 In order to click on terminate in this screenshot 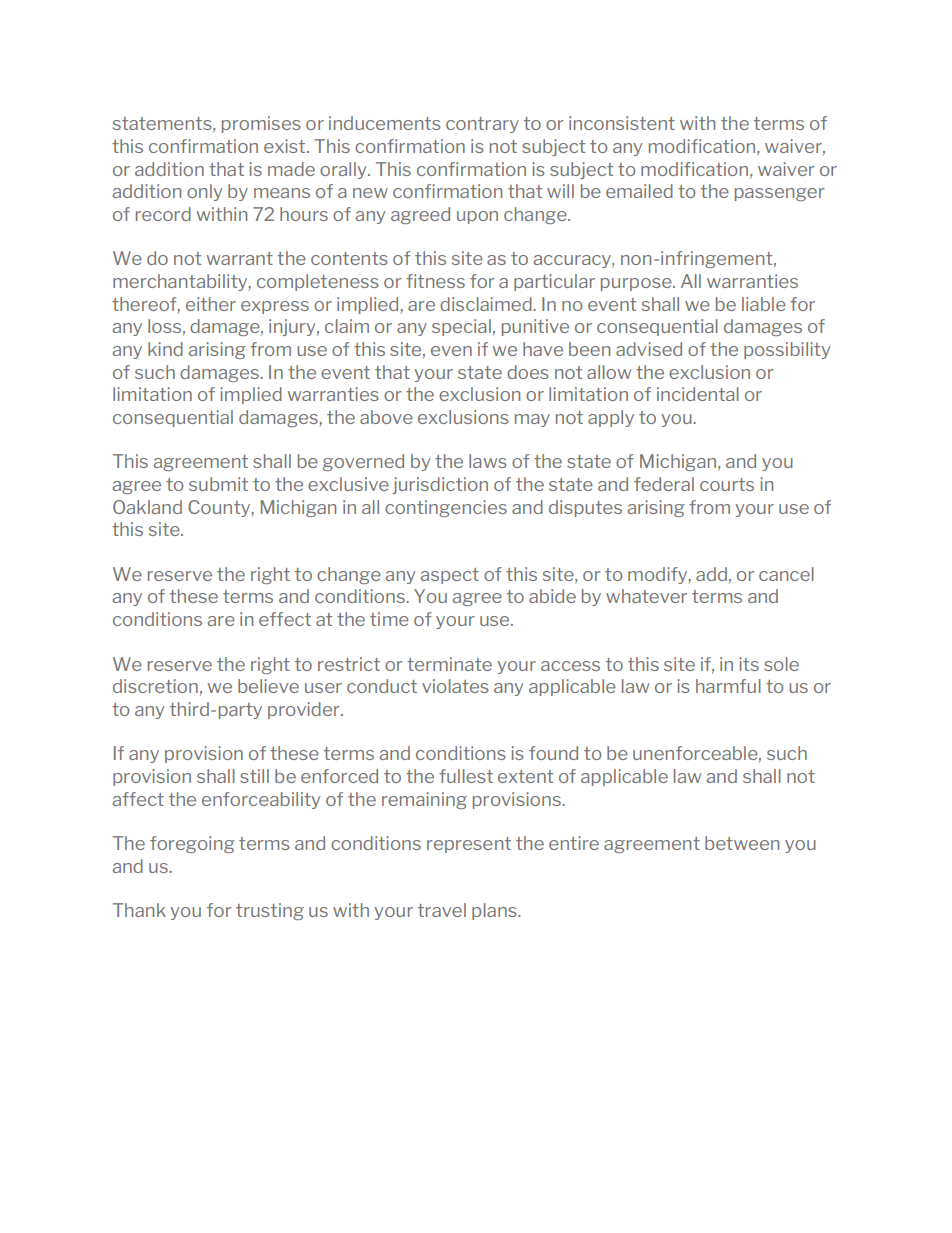, I will do `click(449, 664)`.
